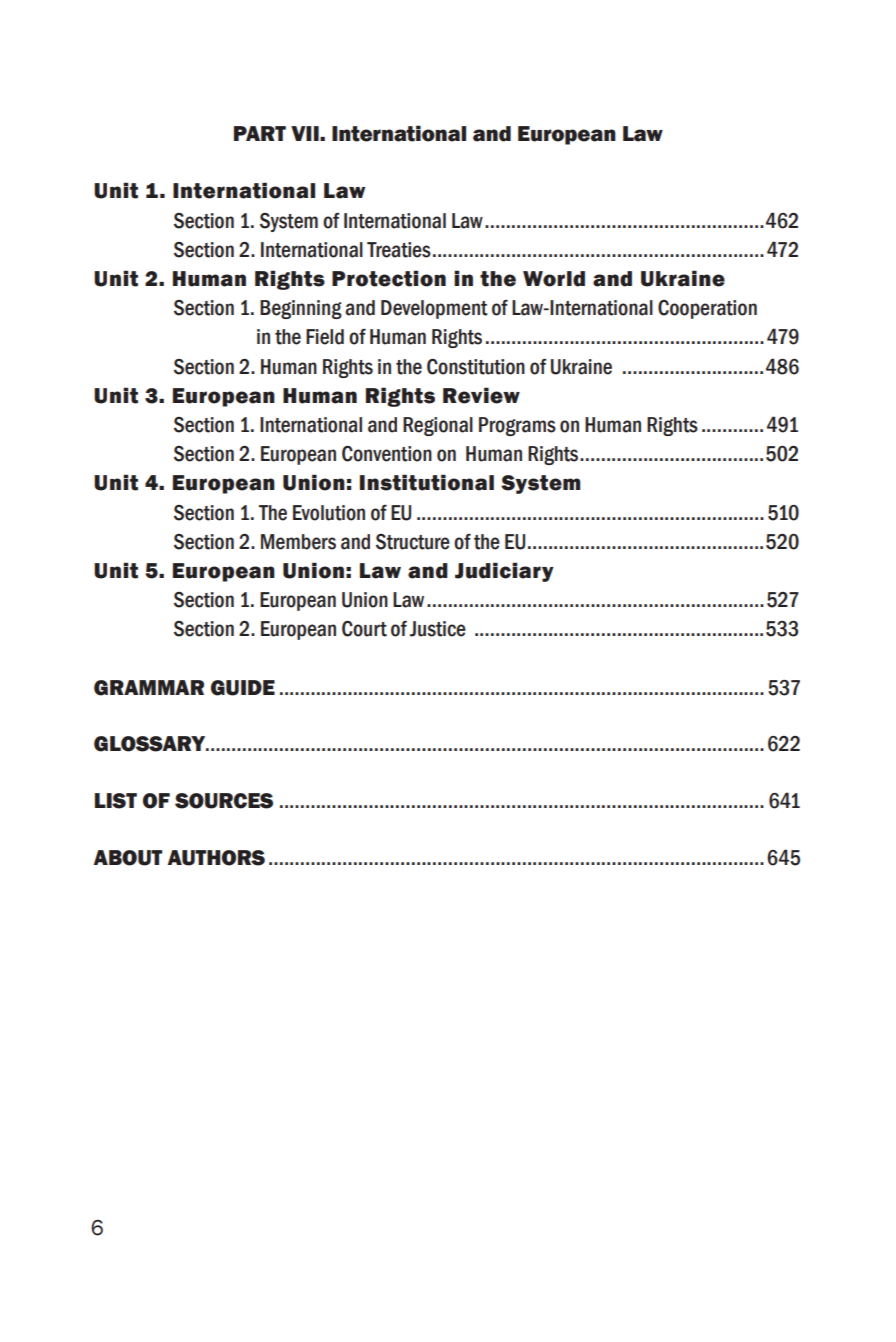 This screenshot has height=1342, width=896. Describe the element at coordinates (301, 309) in the screenshot. I see `Beginning` at that location.
